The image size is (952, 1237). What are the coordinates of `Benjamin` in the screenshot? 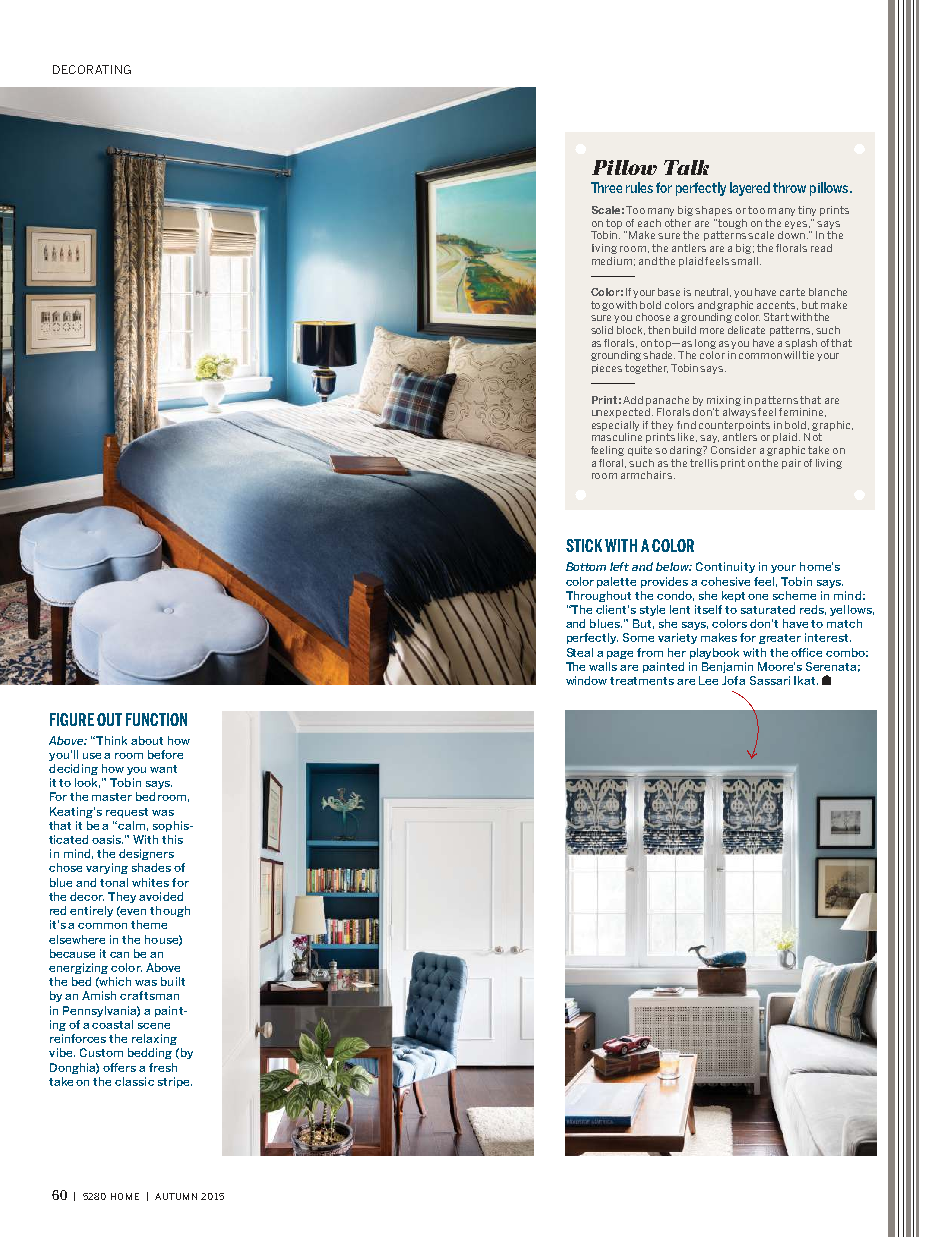 It's located at (727, 667).
